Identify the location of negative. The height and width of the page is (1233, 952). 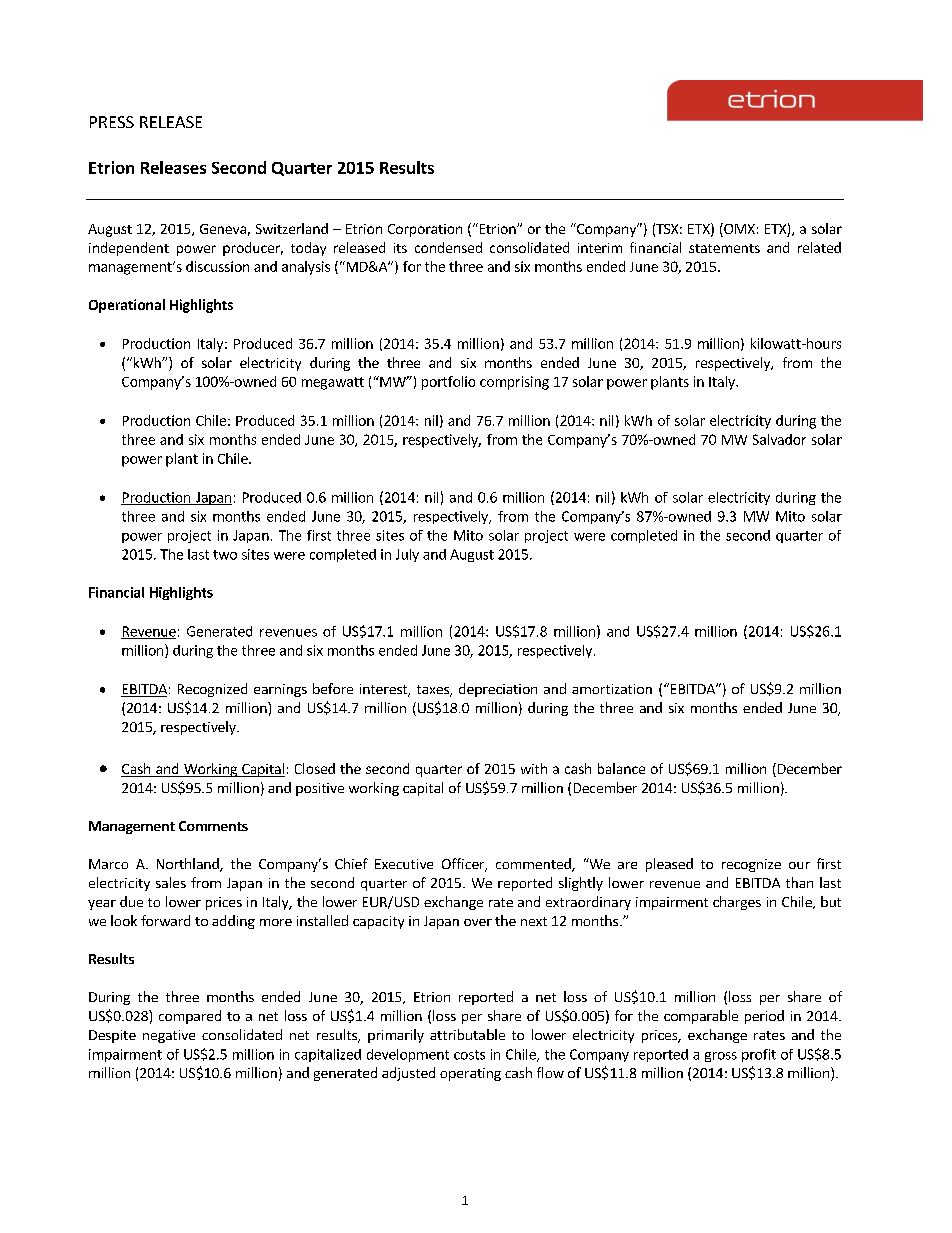
(169, 1036).
